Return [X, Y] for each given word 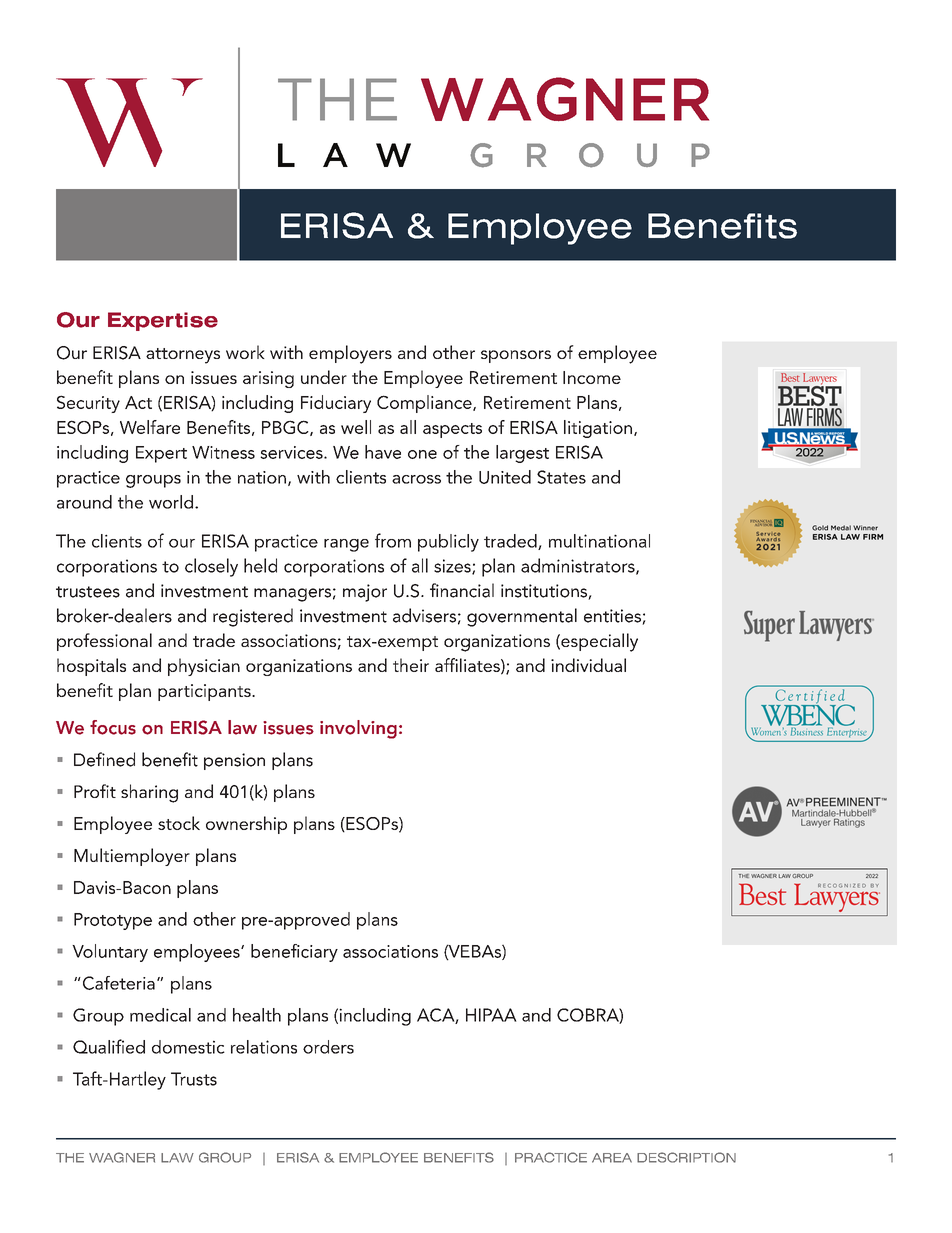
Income [592, 377]
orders [328, 1047]
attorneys [183, 356]
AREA [612, 1158]
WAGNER [122, 1157]
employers [350, 354]
